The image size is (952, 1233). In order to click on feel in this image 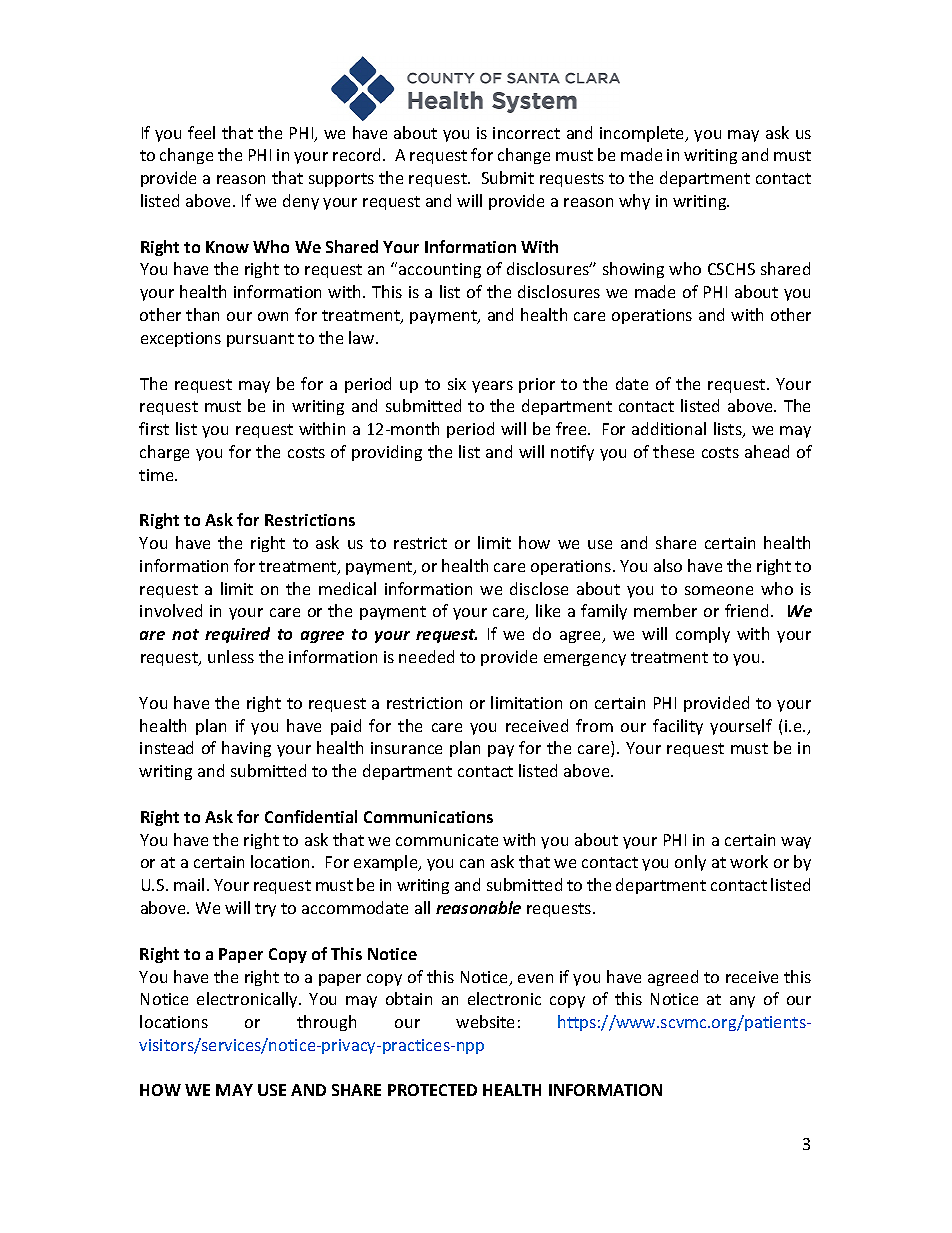, I will do `click(201, 132)`.
